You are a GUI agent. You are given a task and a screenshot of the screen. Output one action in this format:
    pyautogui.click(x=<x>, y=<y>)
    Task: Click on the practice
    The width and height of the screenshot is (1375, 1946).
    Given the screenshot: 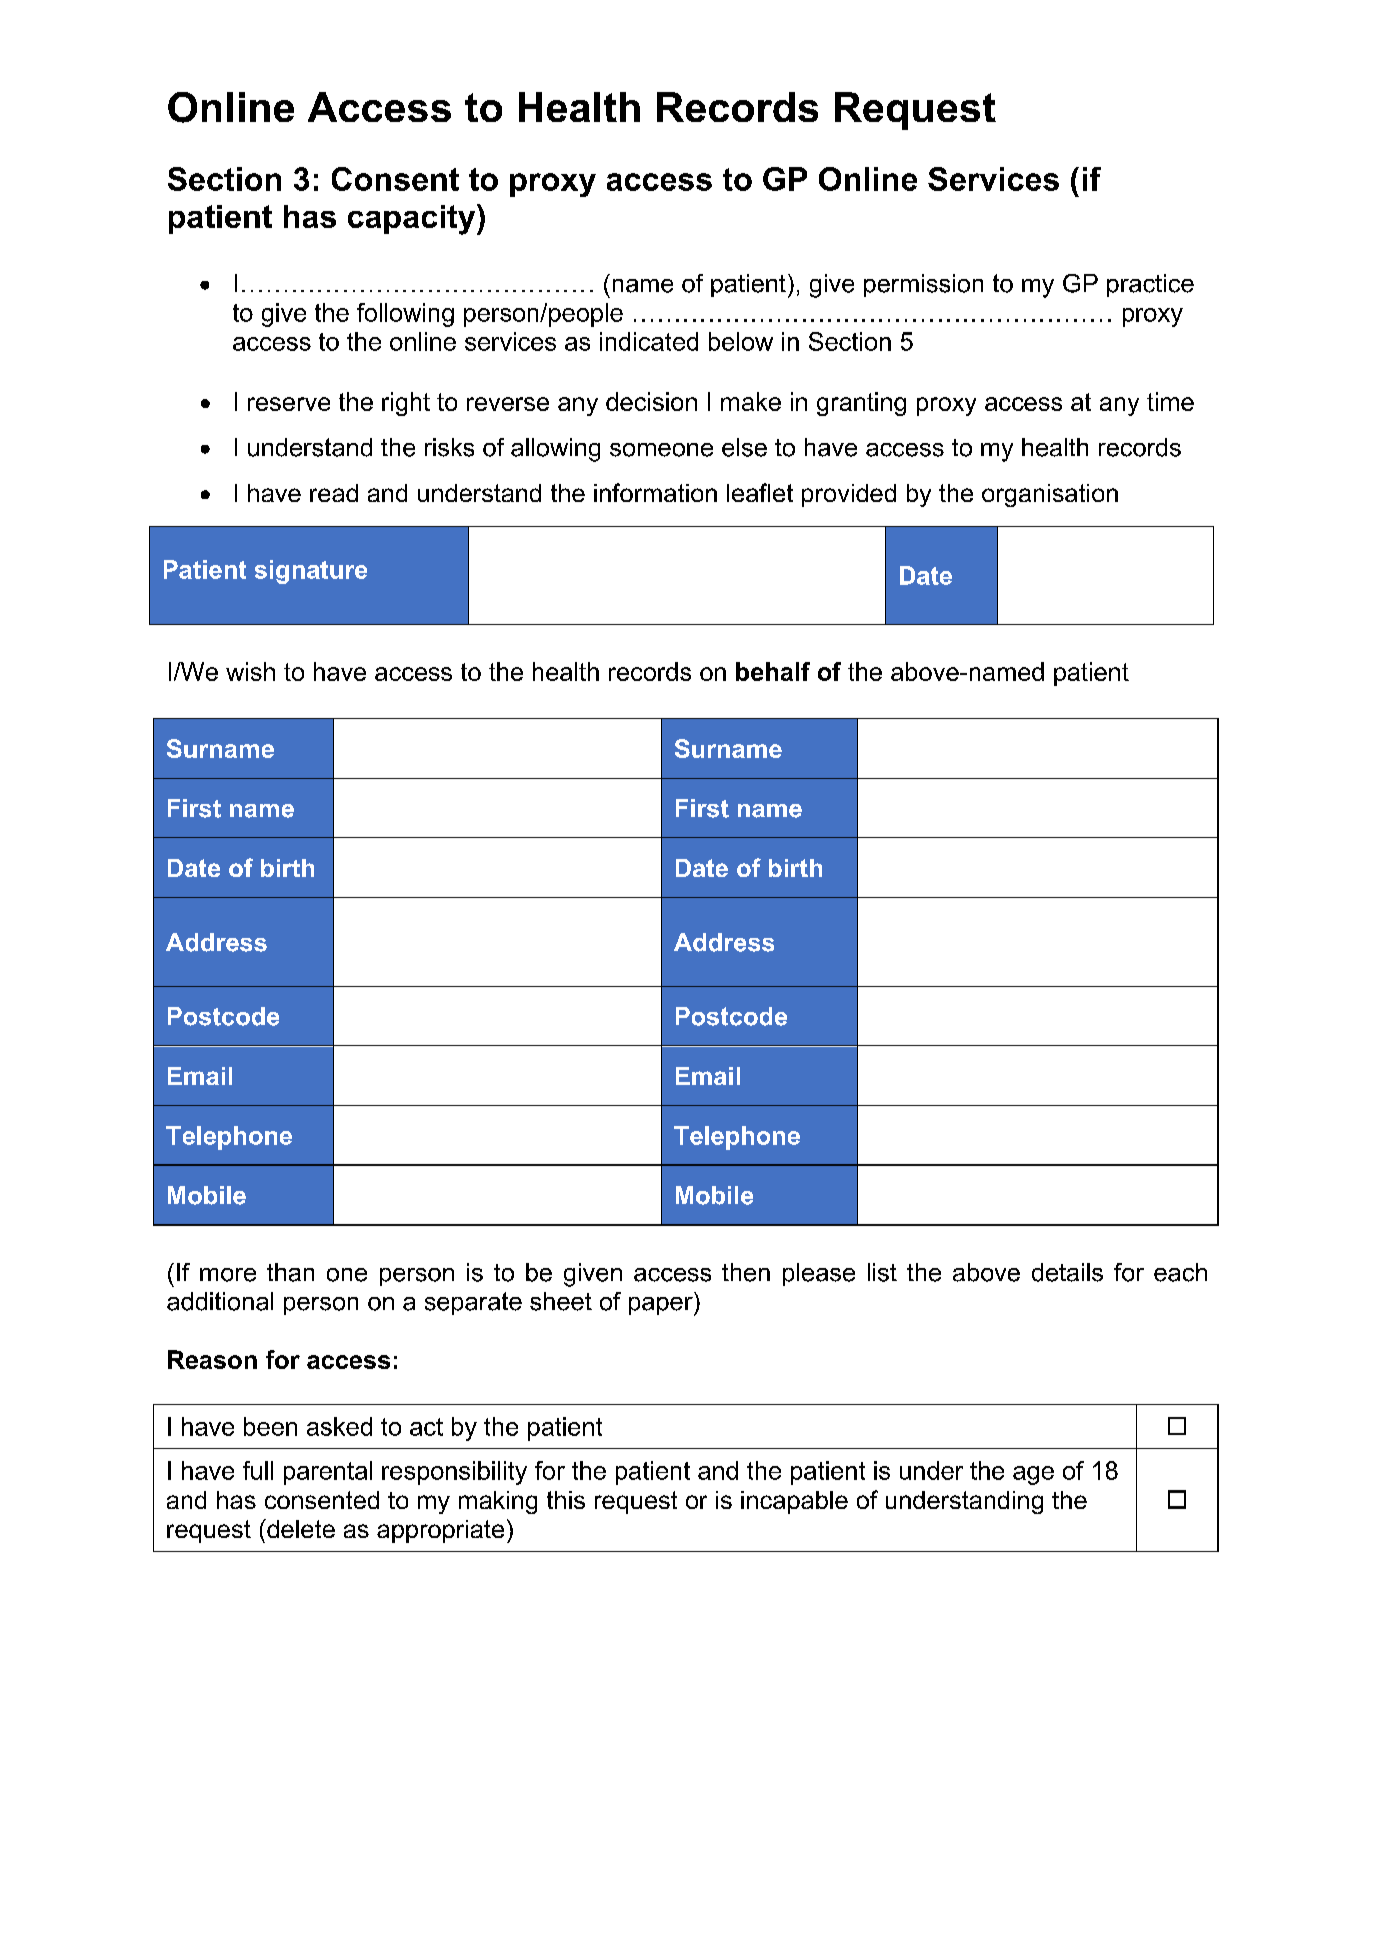 What is the action you would take?
    pyautogui.click(x=1150, y=285)
